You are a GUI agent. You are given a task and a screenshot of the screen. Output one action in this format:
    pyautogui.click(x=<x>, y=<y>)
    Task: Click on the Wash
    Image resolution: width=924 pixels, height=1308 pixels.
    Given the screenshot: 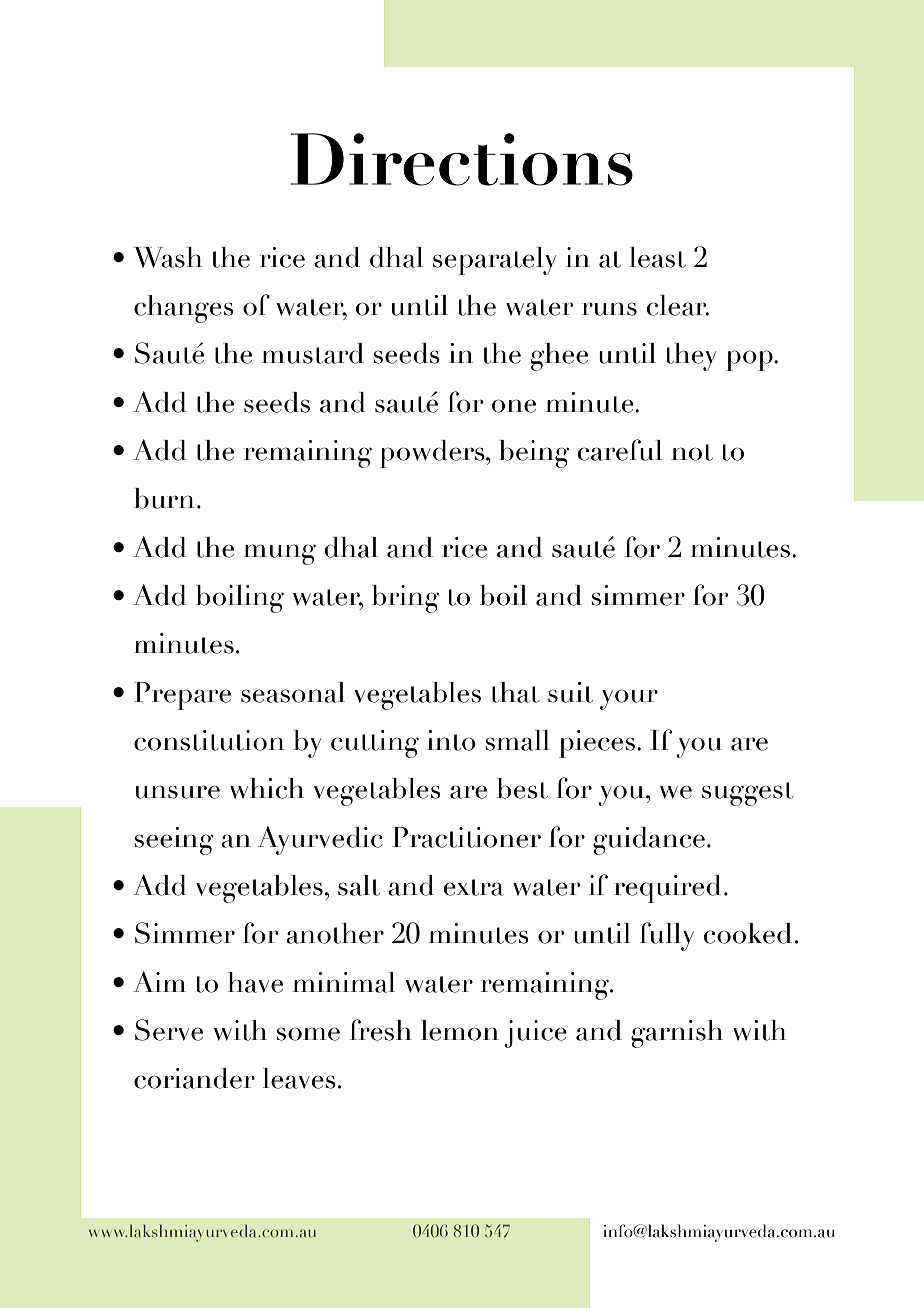 What is the action you would take?
    pyautogui.click(x=167, y=257)
